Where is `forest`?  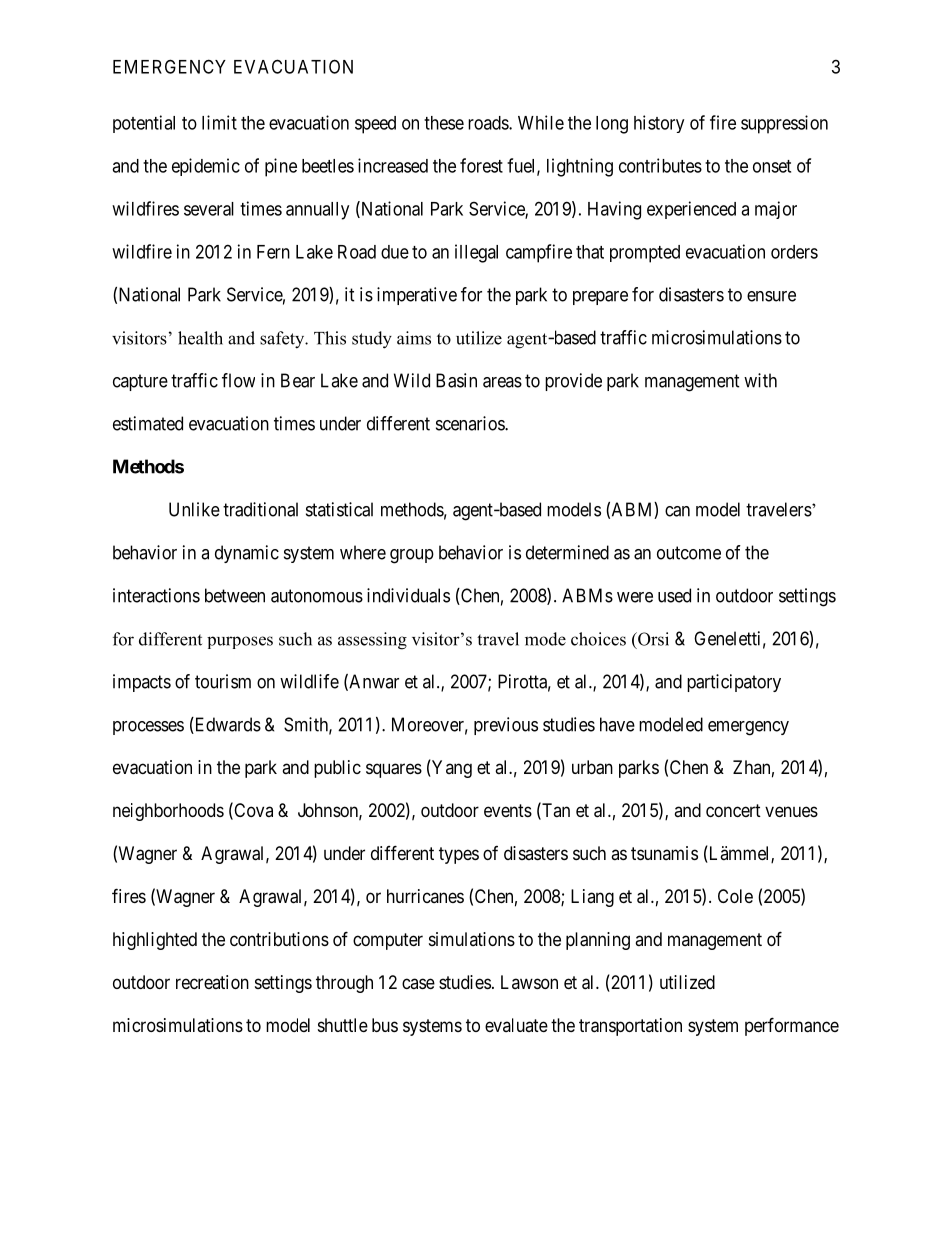
forest is located at coordinates (481, 165).
